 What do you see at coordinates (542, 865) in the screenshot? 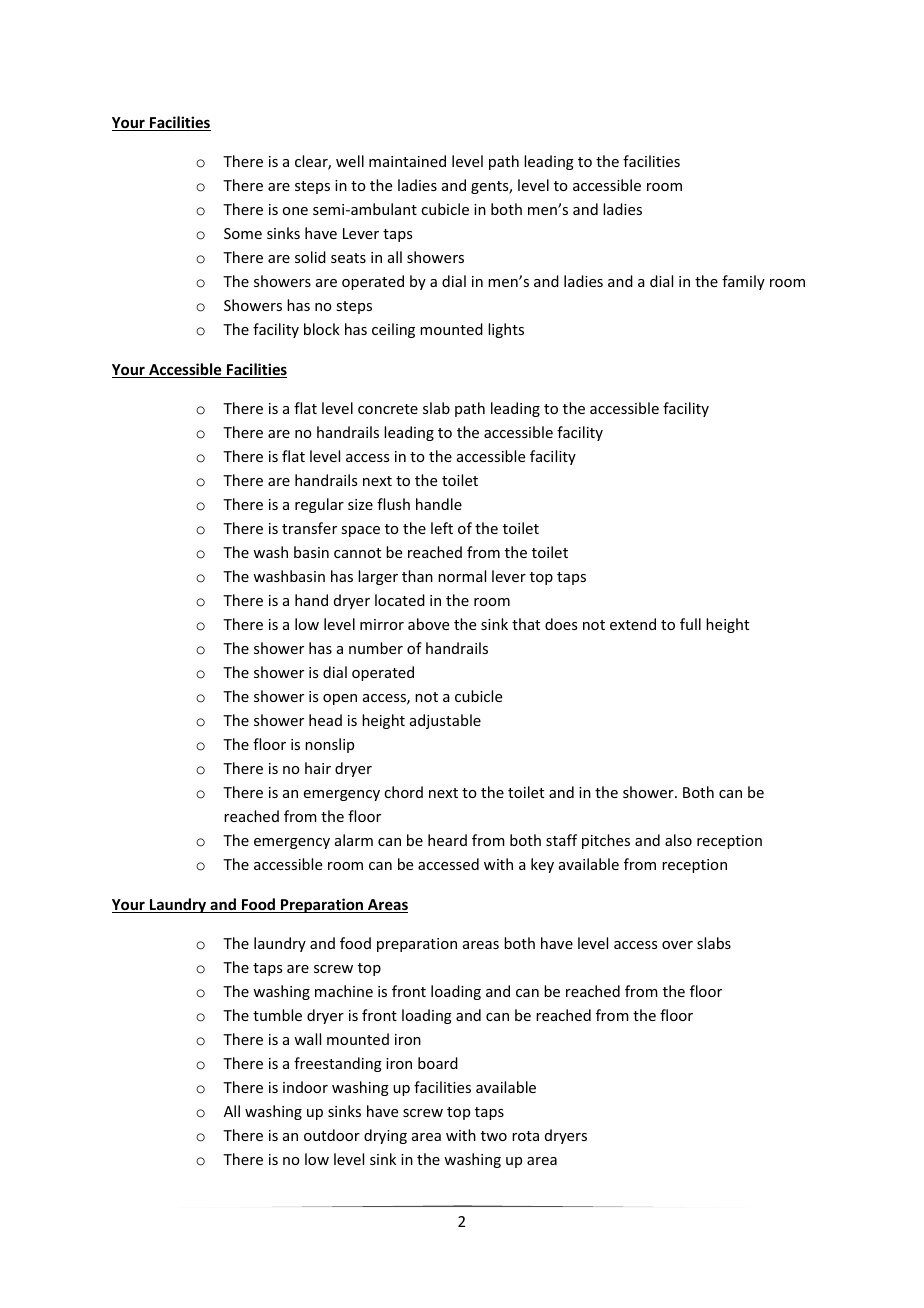
I see `key` at bounding box center [542, 865].
